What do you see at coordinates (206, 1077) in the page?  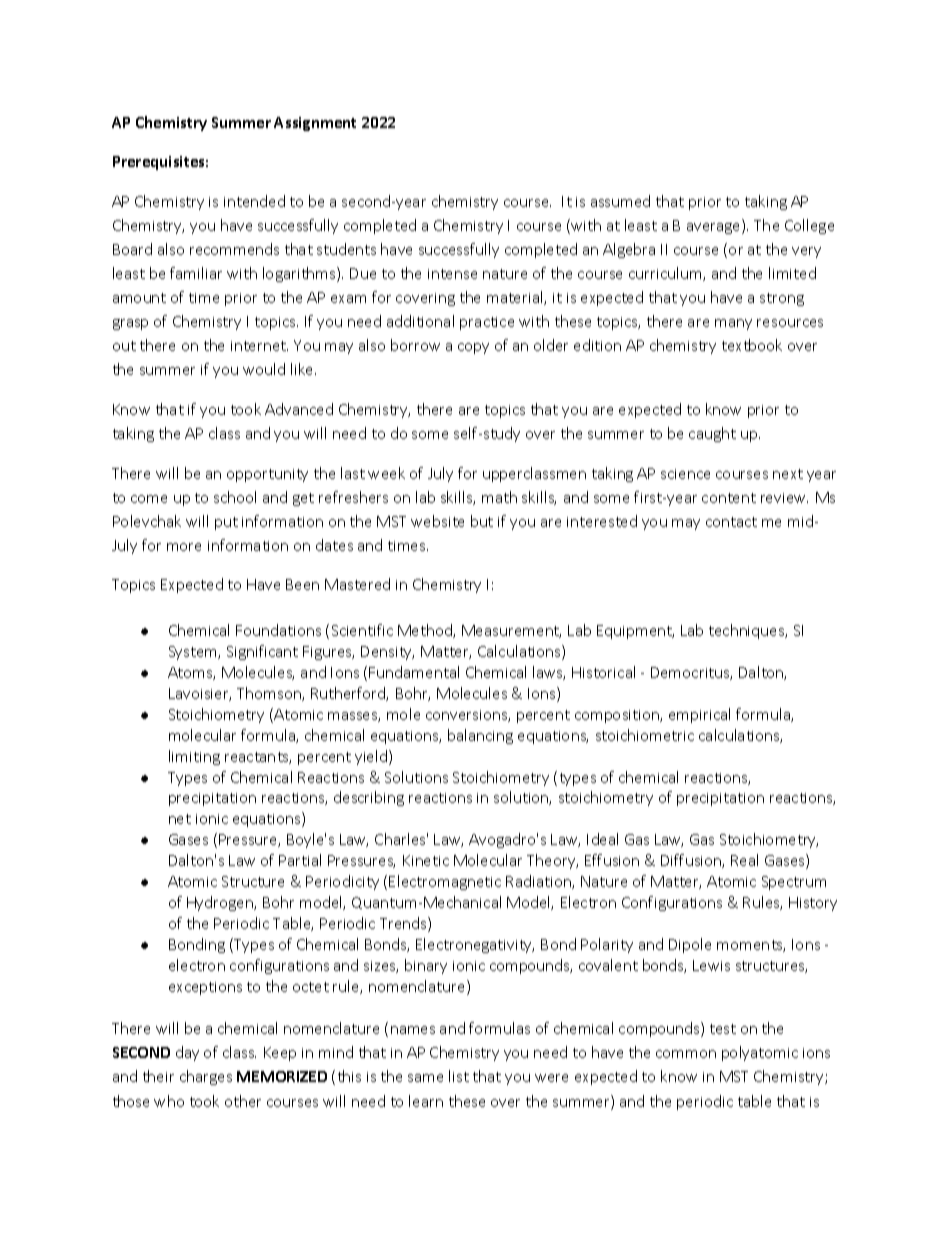 I see `charges` at bounding box center [206, 1077].
